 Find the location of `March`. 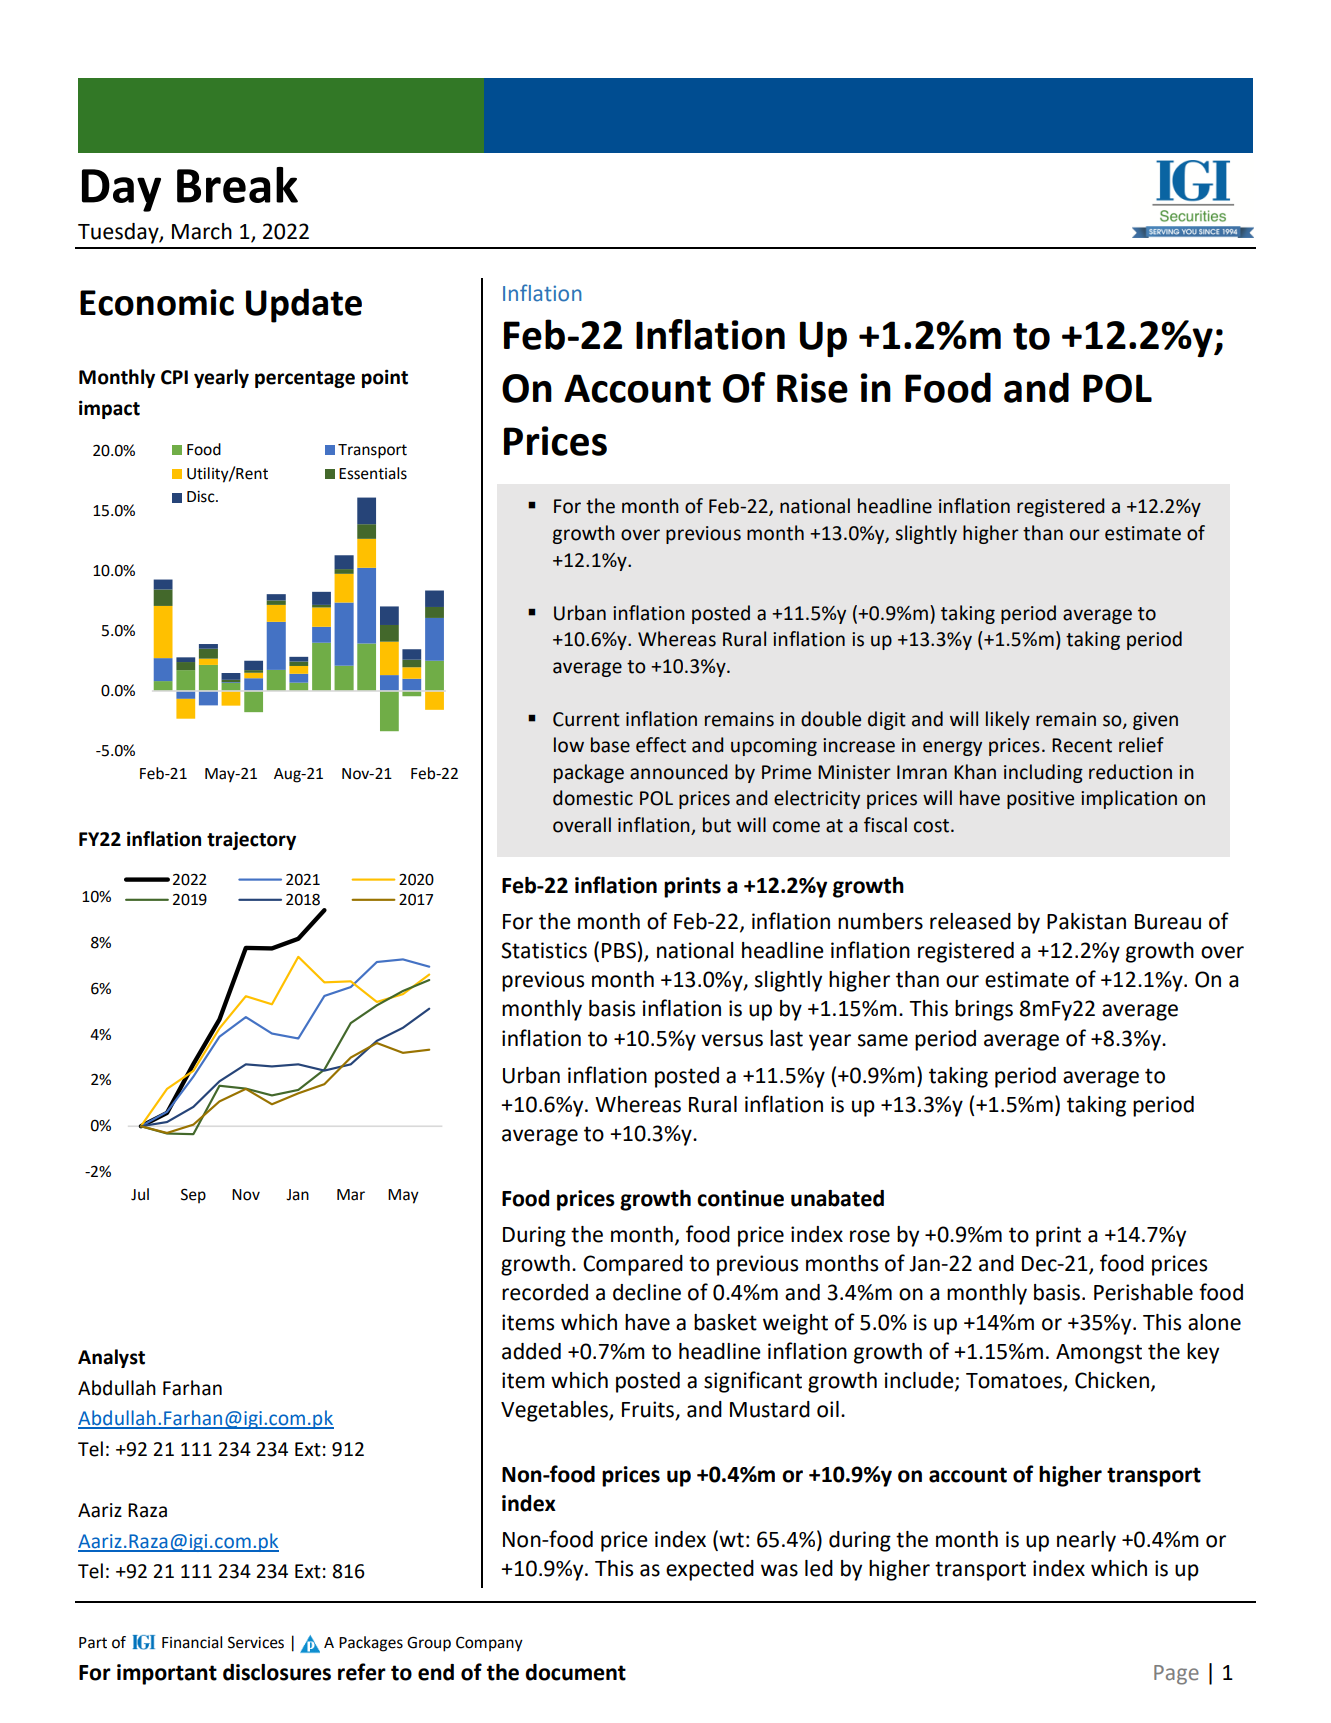

March is located at coordinates (202, 231).
